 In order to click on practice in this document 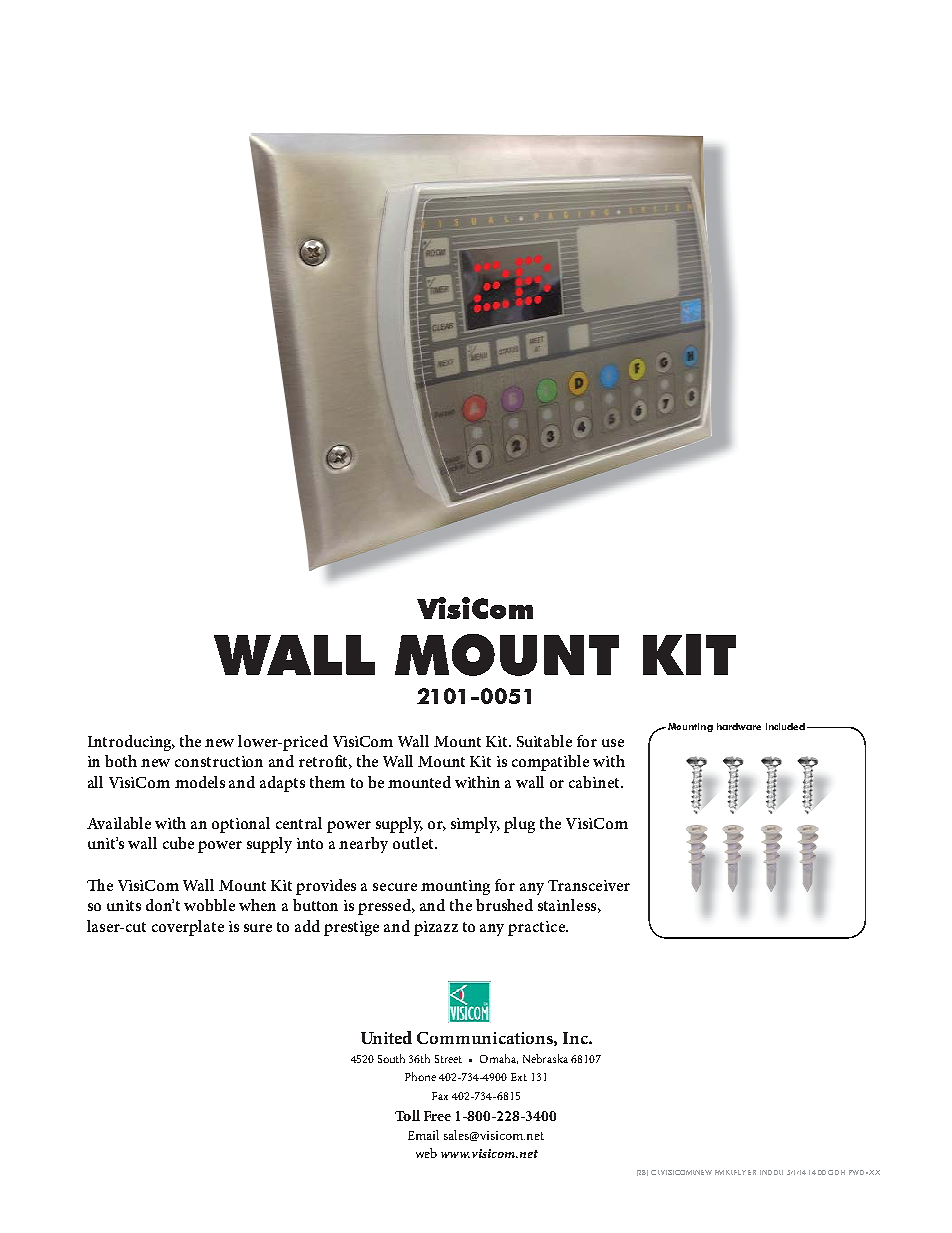, I will do `click(537, 928)`.
